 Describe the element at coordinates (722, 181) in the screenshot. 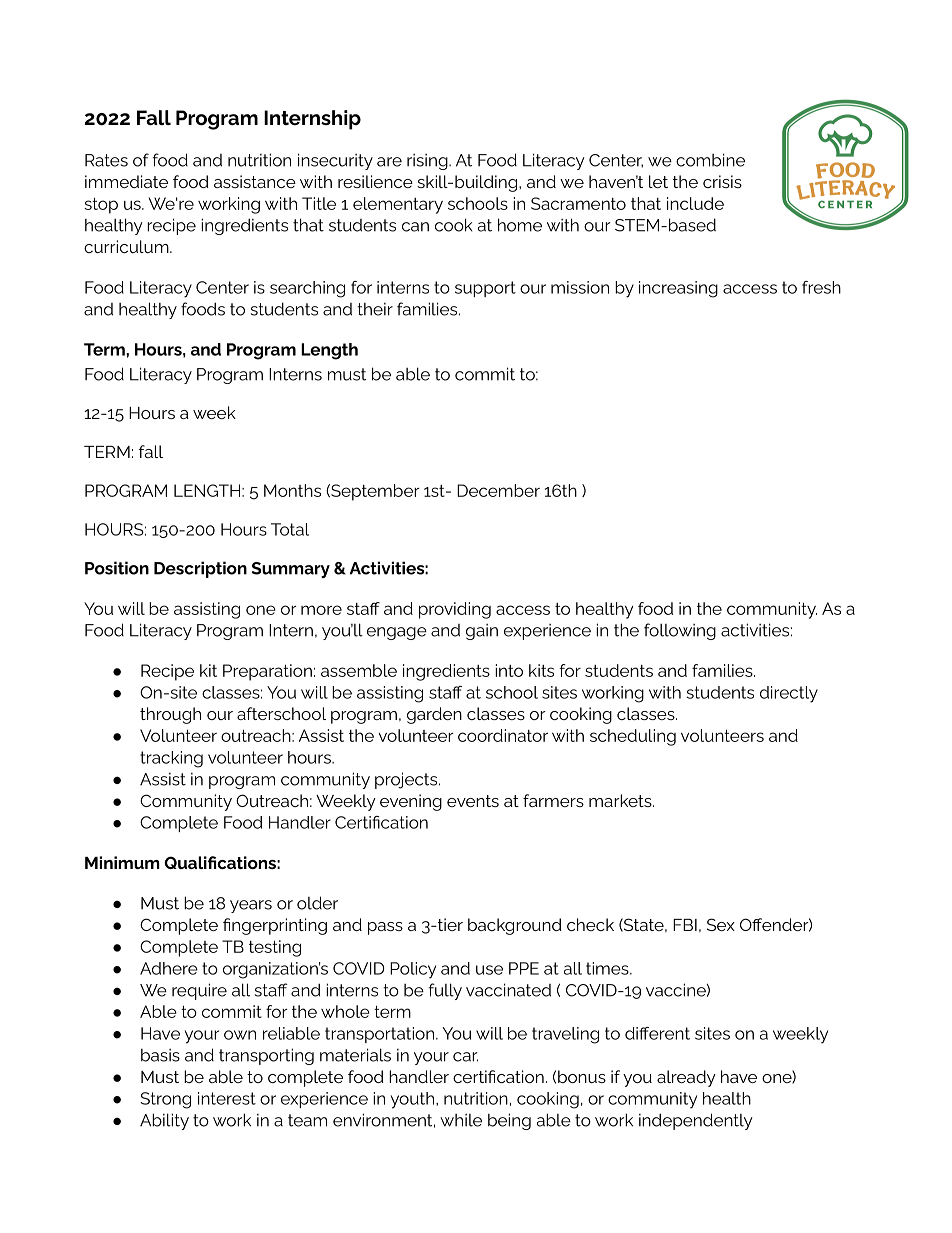

I see `crisis` at that location.
